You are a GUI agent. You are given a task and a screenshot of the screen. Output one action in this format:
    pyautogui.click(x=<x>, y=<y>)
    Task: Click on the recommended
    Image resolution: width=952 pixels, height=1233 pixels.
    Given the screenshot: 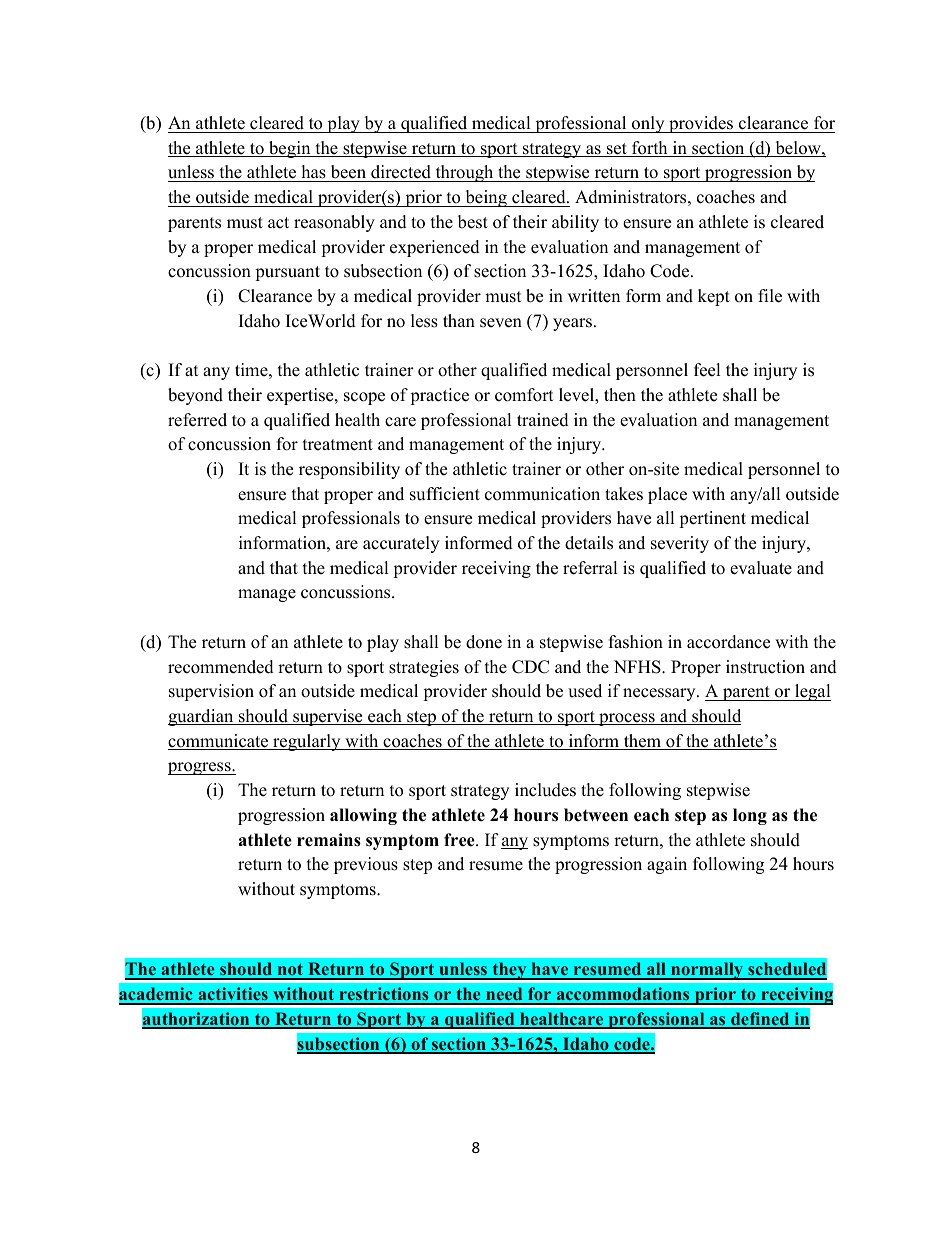 What is the action you would take?
    pyautogui.click(x=221, y=667)
